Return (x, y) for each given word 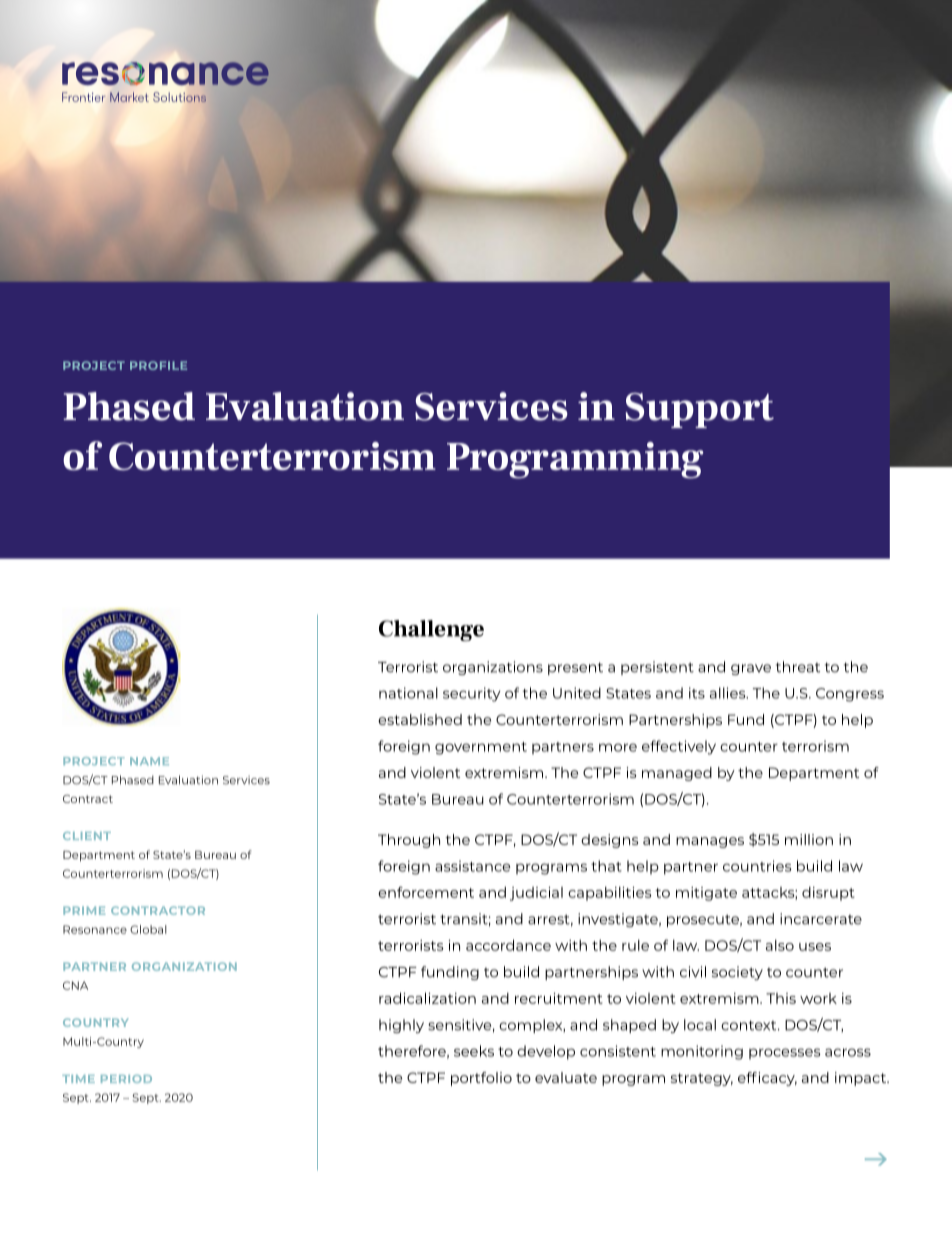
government (481, 748)
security (471, 694)
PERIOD (126, 1079)
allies (729, 693)
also (780, 945)
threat (798, 667)
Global (148, 929)
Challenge (431, 630)
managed (677, 774)
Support (700, 410)
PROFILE (158, 365)
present (575, 668)
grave (751, 669)
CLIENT (87, 836)
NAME (149, 761)
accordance (508, 945)
